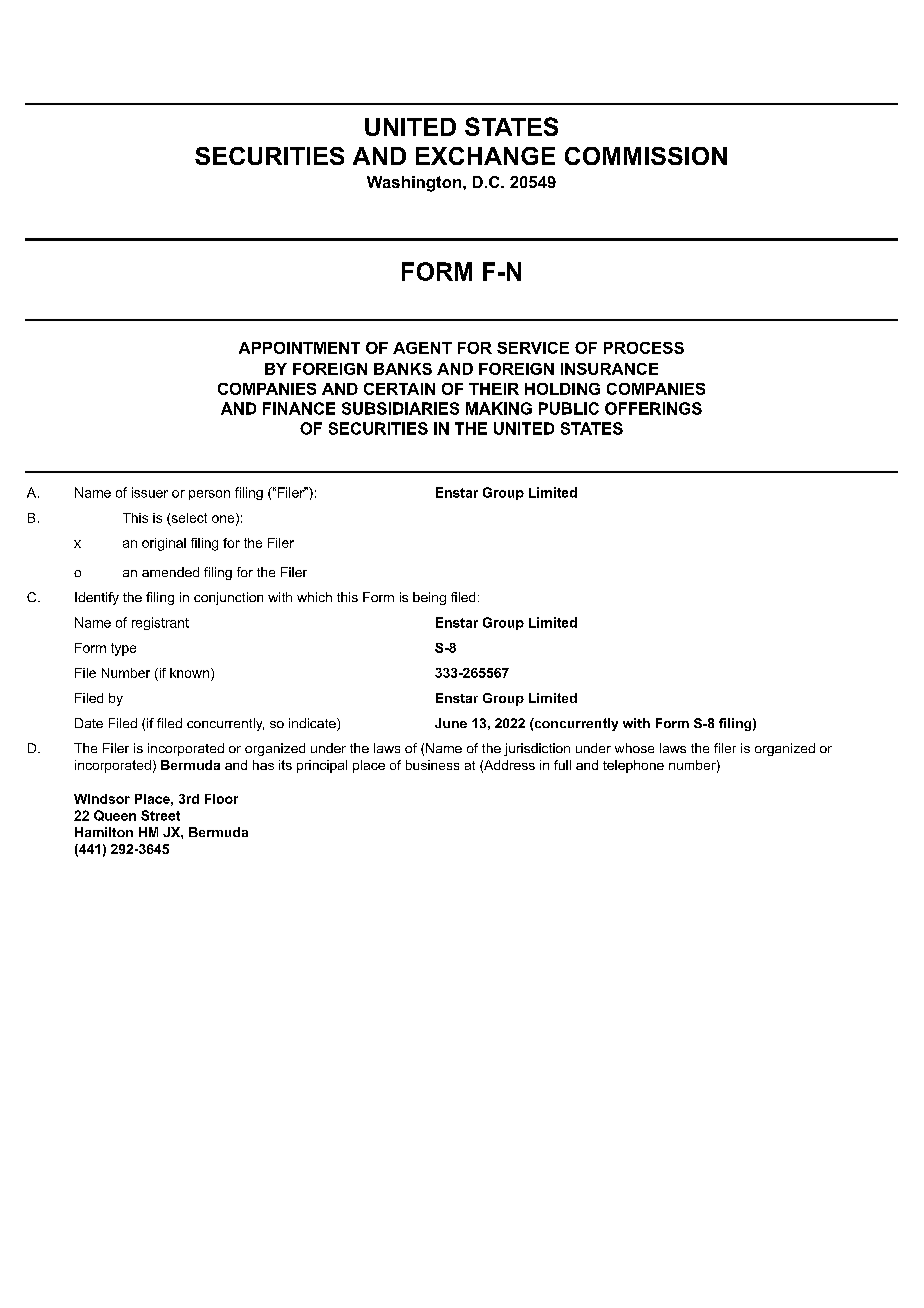 The width and height of the image is (924, 1308). Describe the element at coordinates (160, 815) in the image. I see `Street` at that location.
